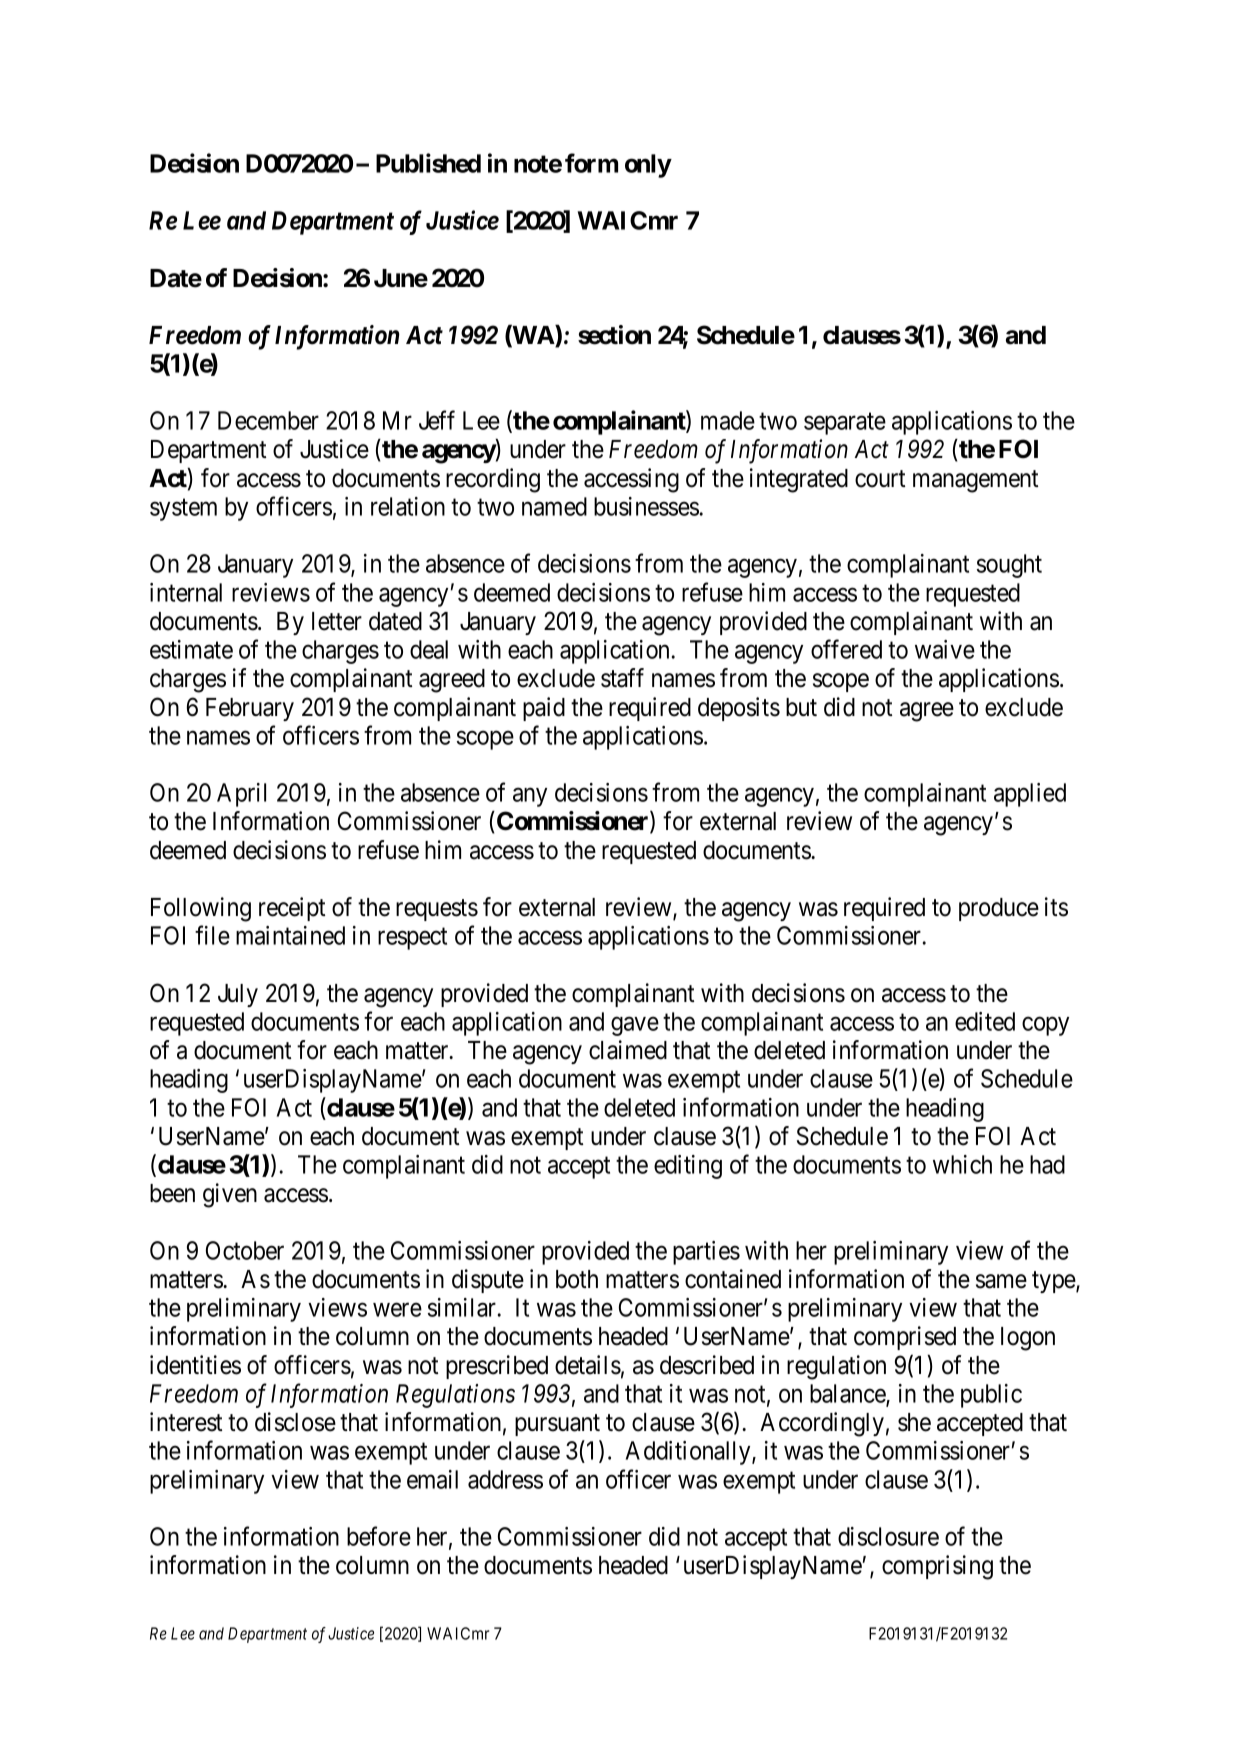 This screenshot has width=1234, height=1746. Describe the element at coordinates (845, 424) in the screenshot. I see `separate` at that location.
